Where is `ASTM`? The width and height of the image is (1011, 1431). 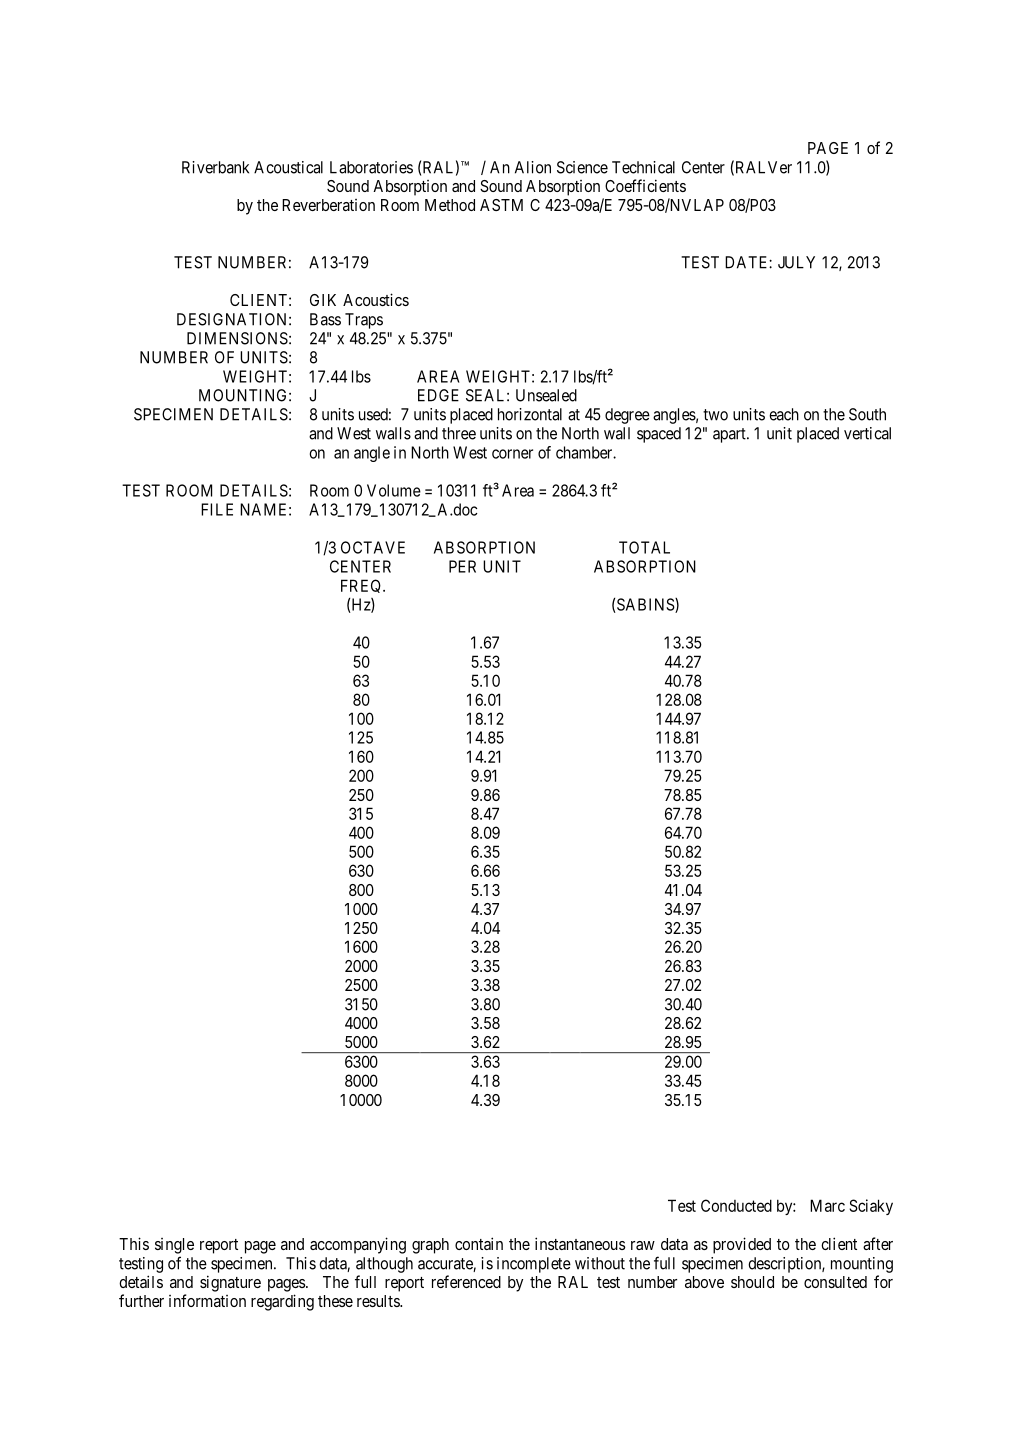 ASTM is located at coordinates (501, 205).
